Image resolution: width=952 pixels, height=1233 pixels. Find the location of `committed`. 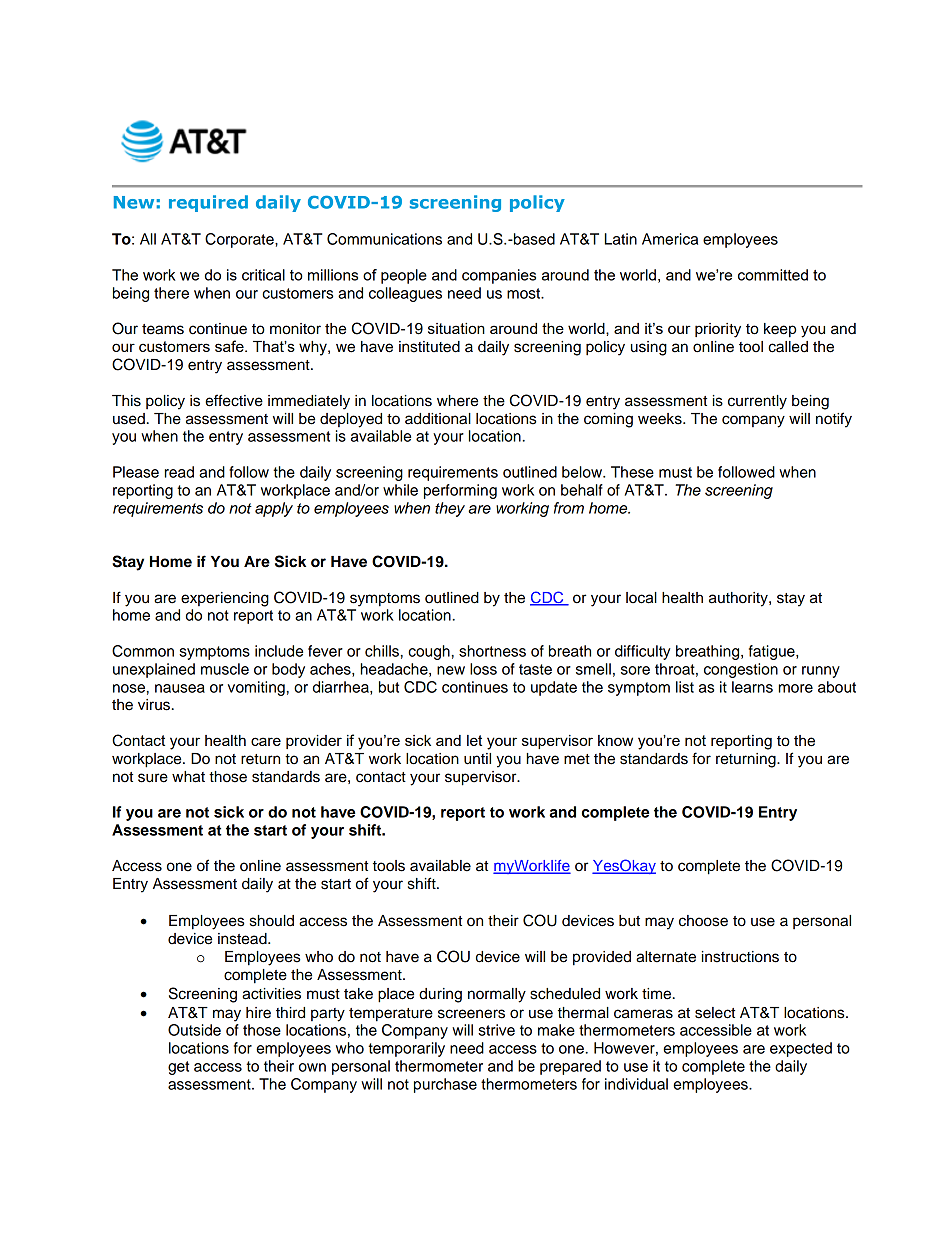

committed is located at coordinates (773, 275).
